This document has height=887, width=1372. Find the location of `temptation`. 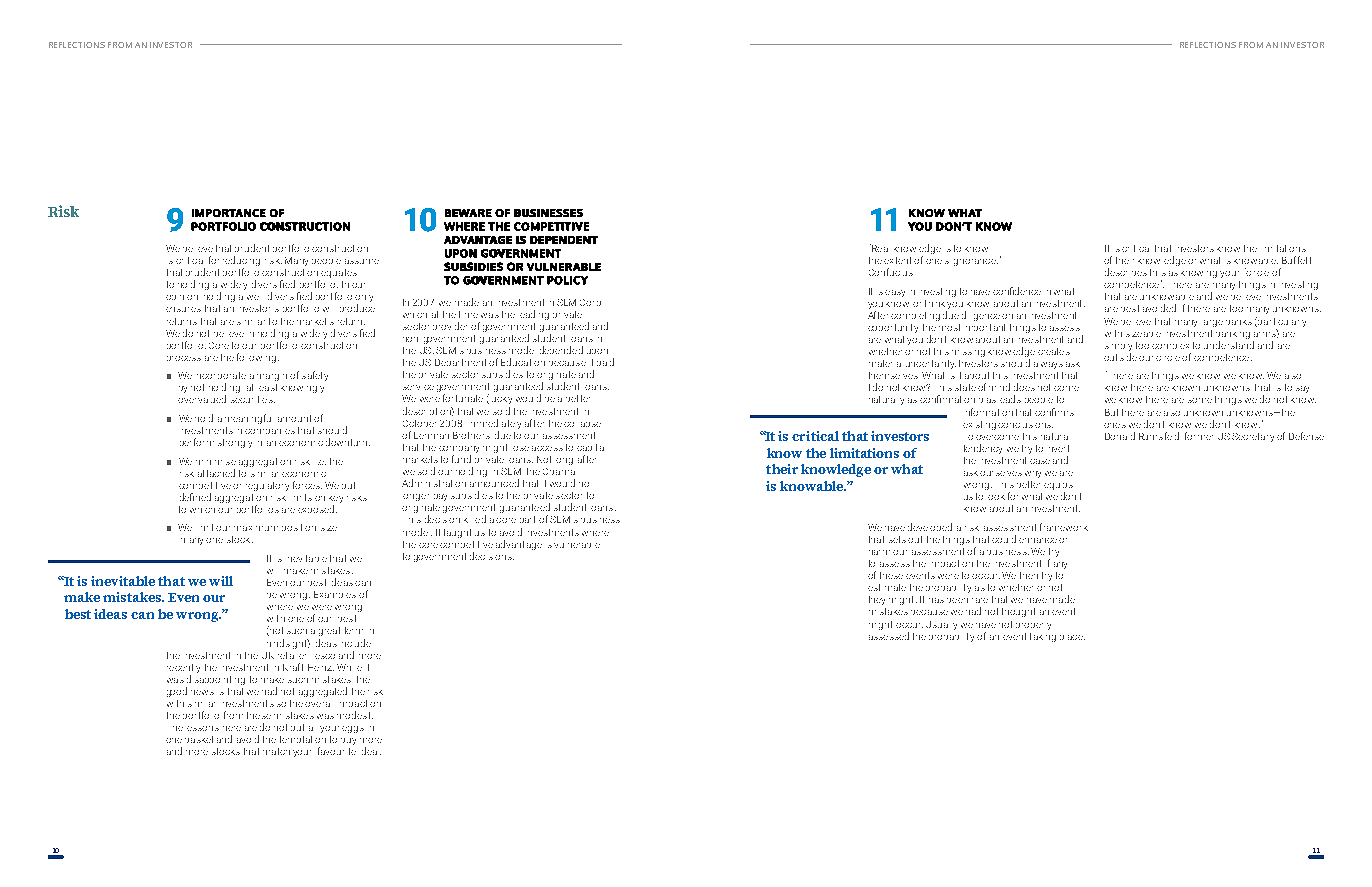

temptation is located at coordinates (303, 742).
